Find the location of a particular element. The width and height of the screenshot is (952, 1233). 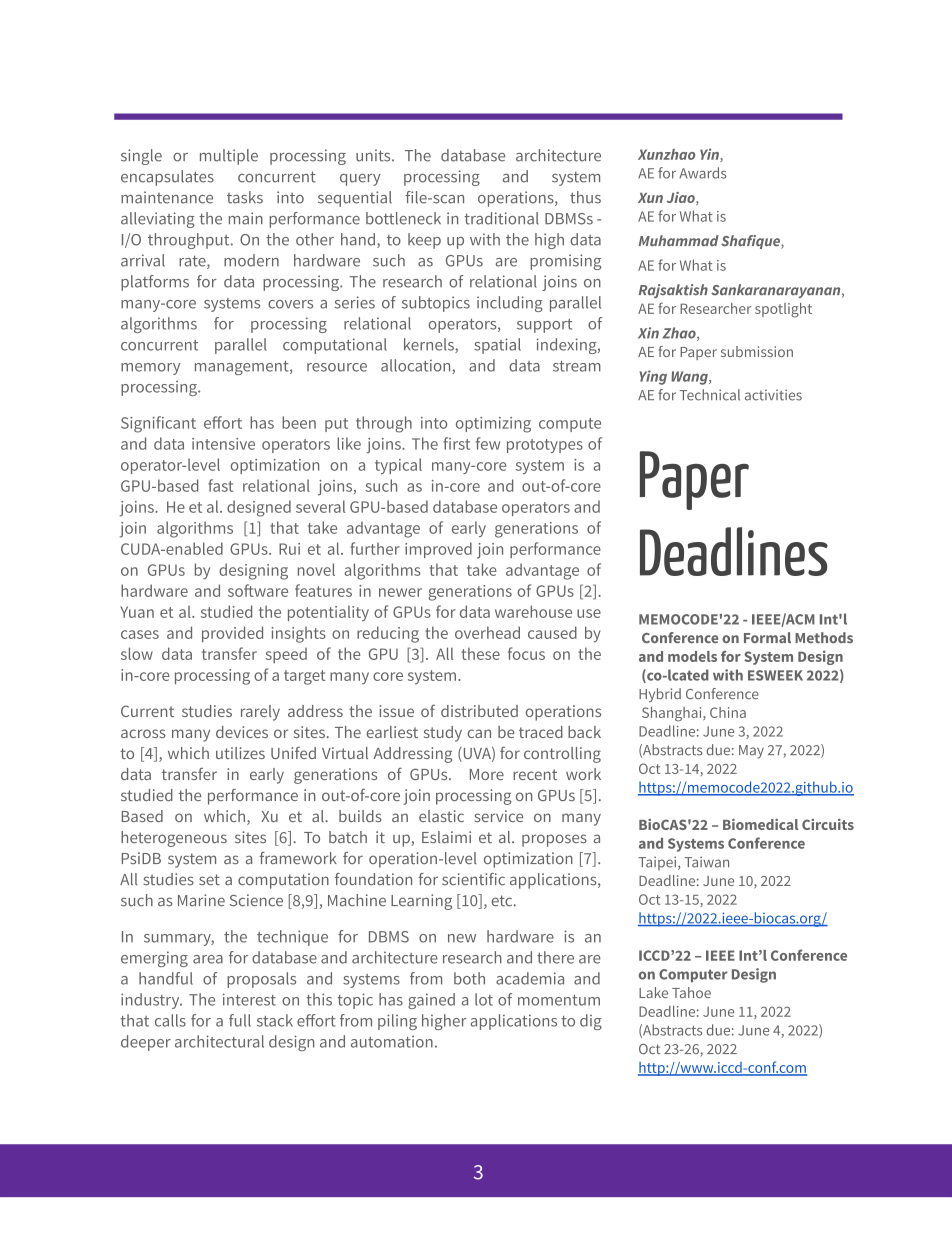

overhead is located at coordinates (487, 632).
